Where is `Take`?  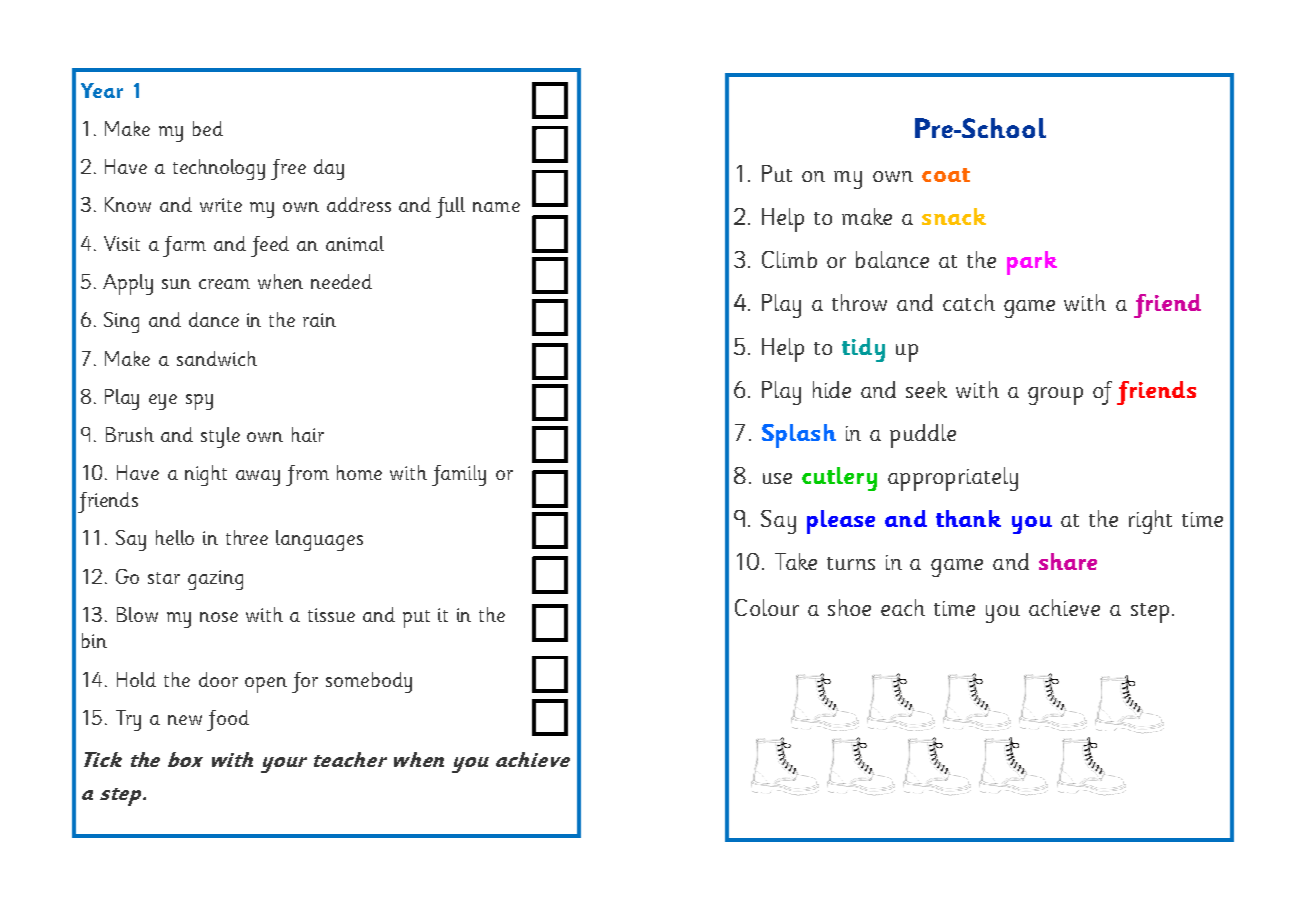
Take is located at coordinates (796, 561).
